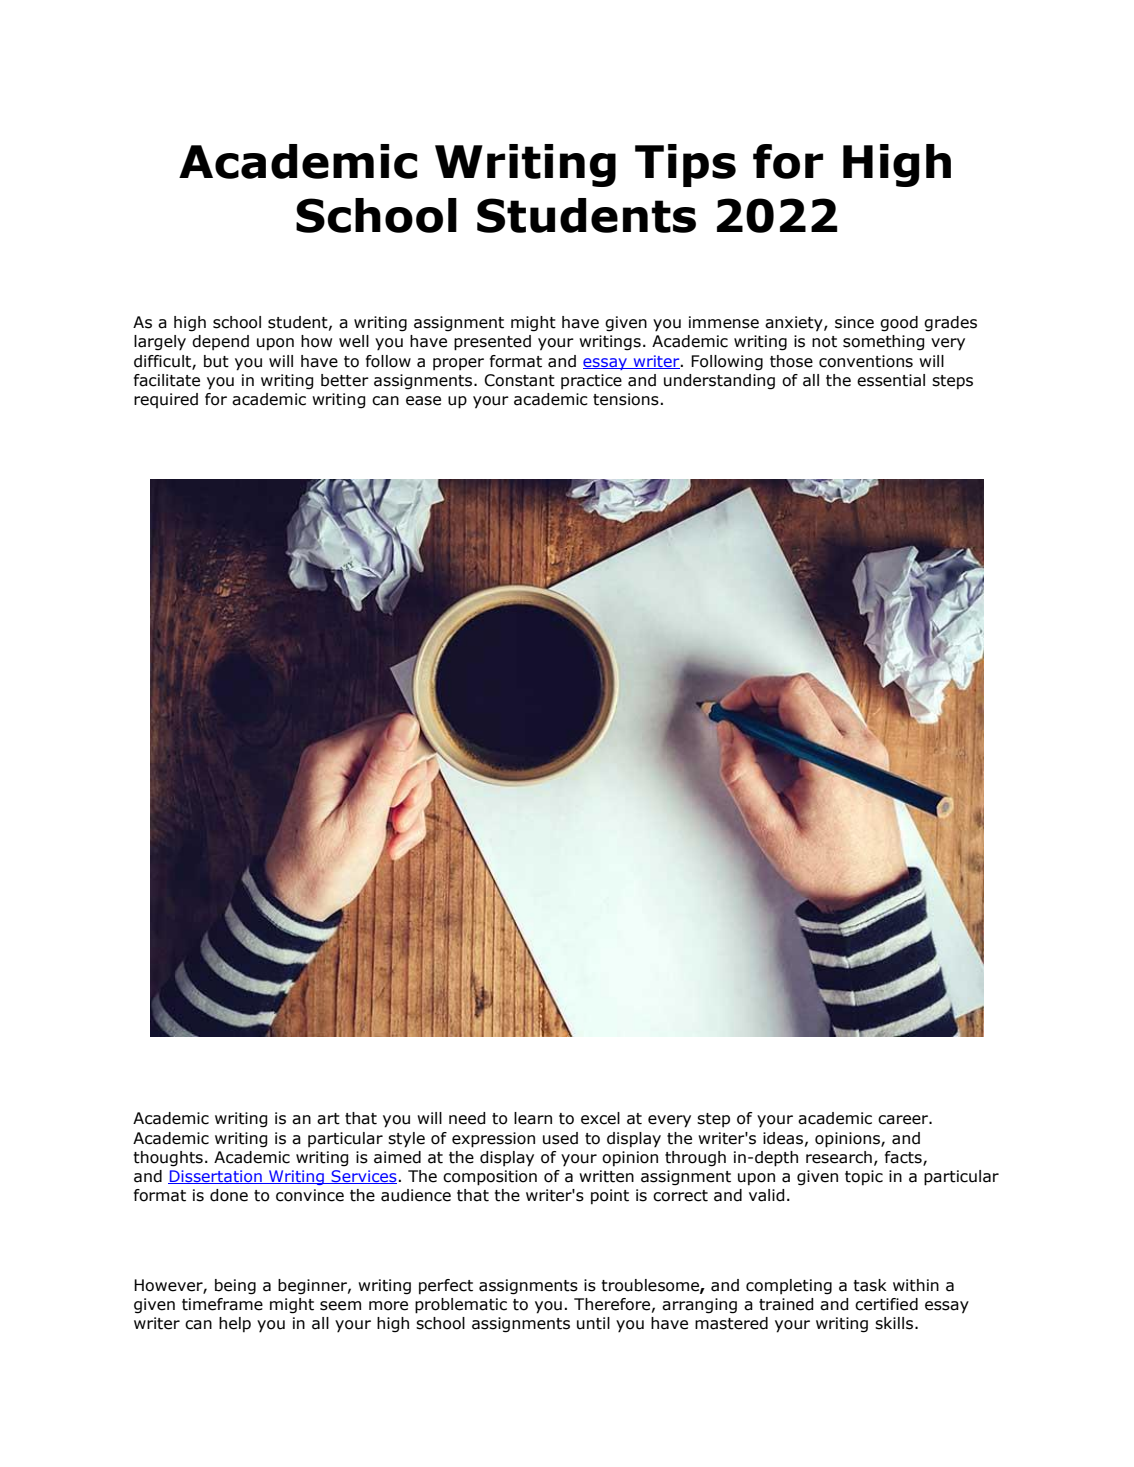 This page has width=1134, height=1467. Describe the element at coordinates (533, 1118) in the page. I see `learn` at that location.
